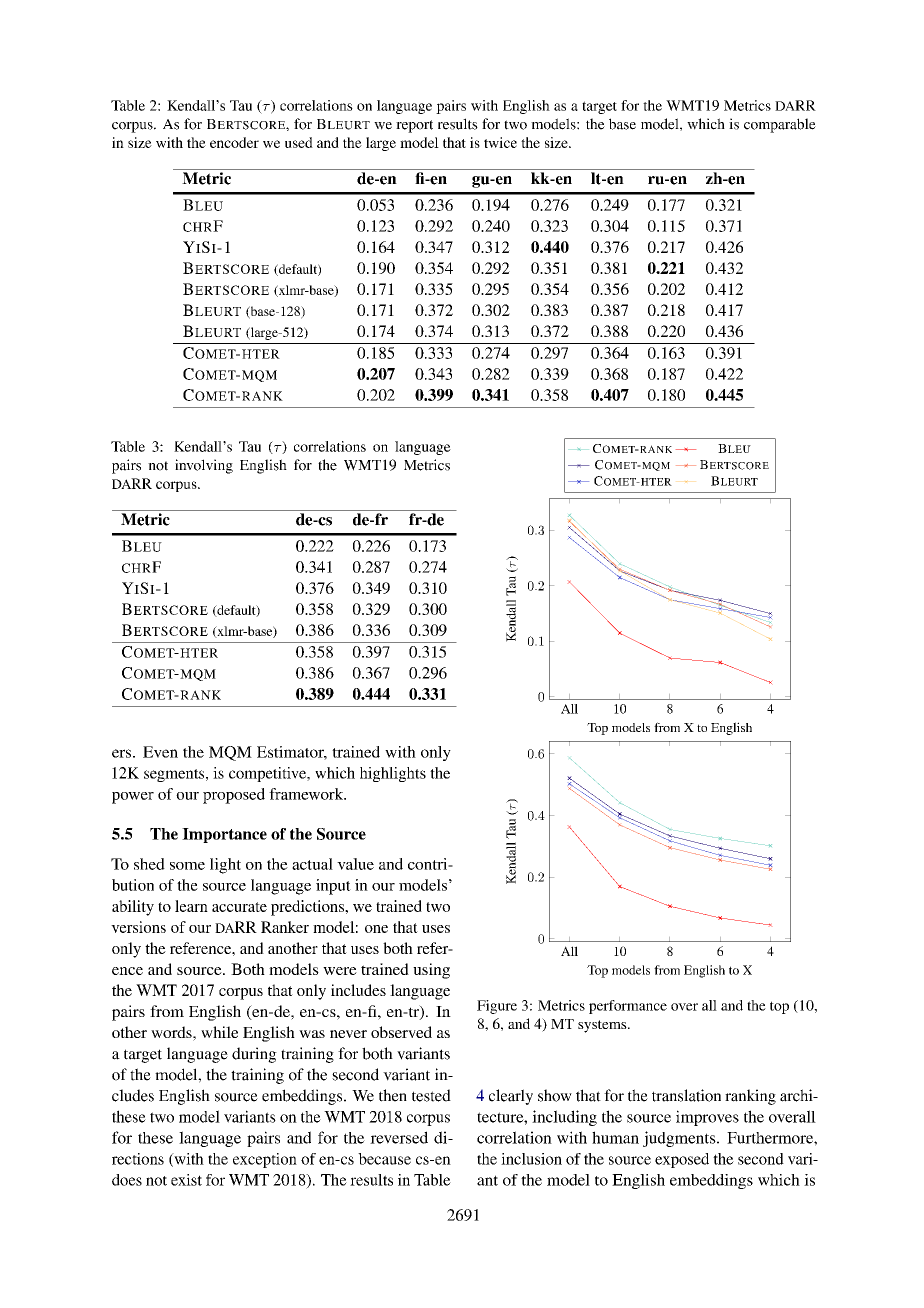  What do you see at coordinates (376, 929) in the page?
I see `one` at bounding box center [376, 929].
